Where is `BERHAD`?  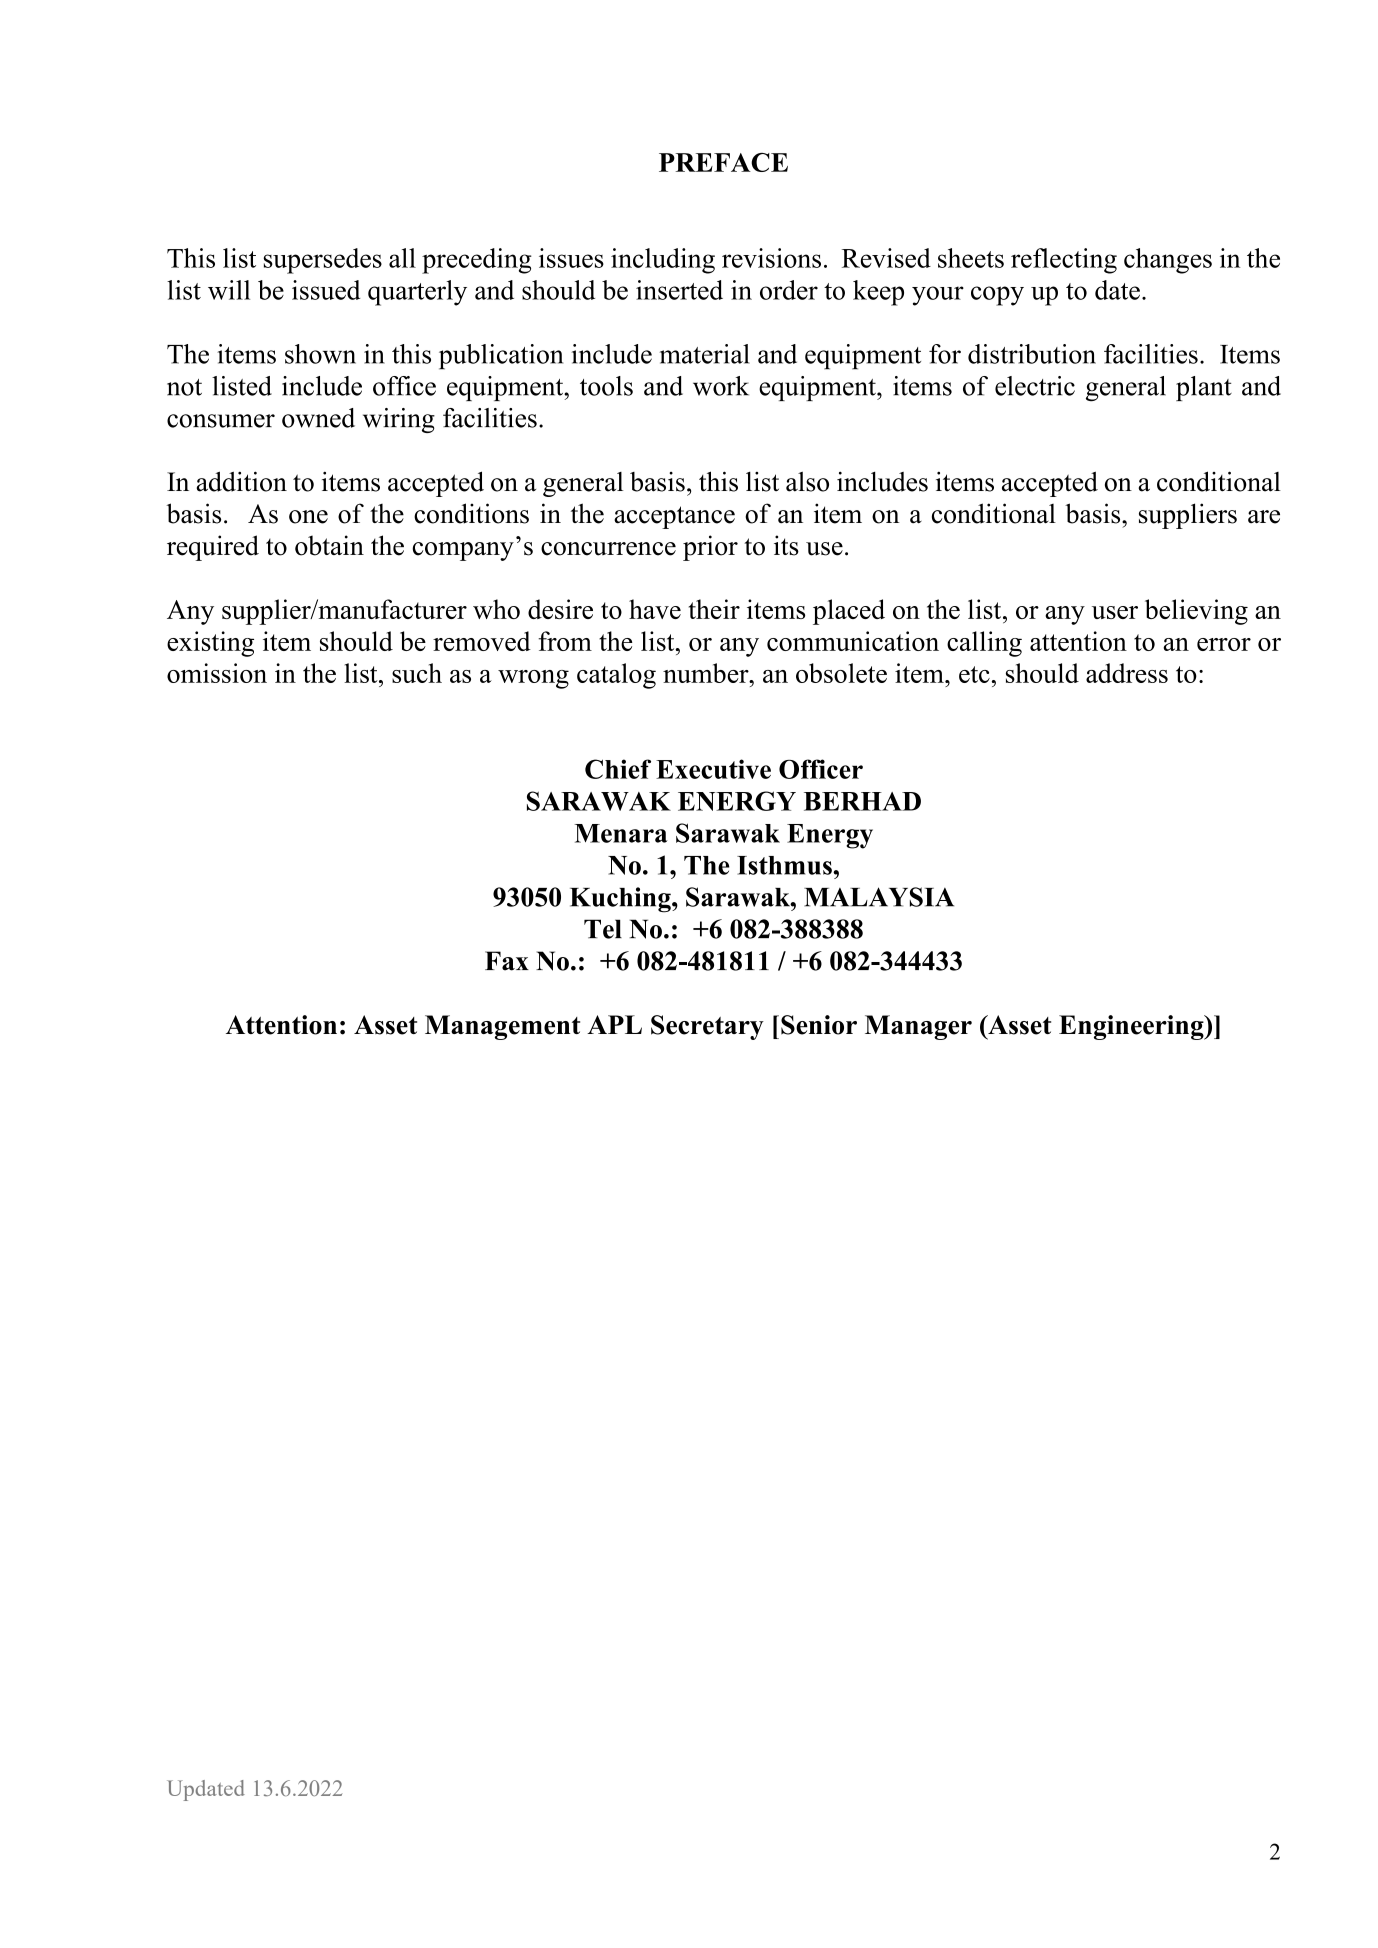 BERHAD is located at coordinates (862, 801).
